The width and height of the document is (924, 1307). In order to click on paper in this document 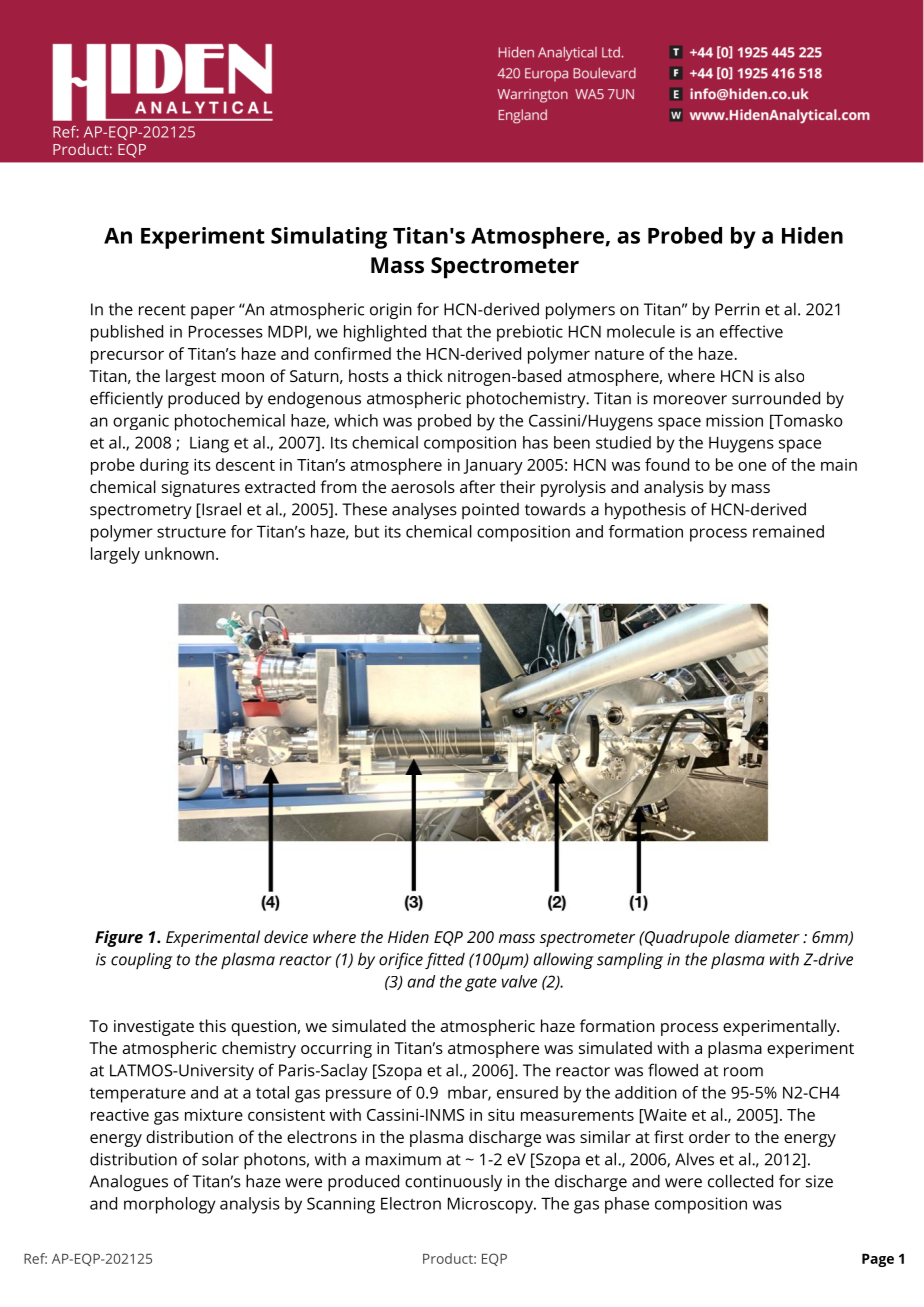, I will do `click(213, 312)`.
